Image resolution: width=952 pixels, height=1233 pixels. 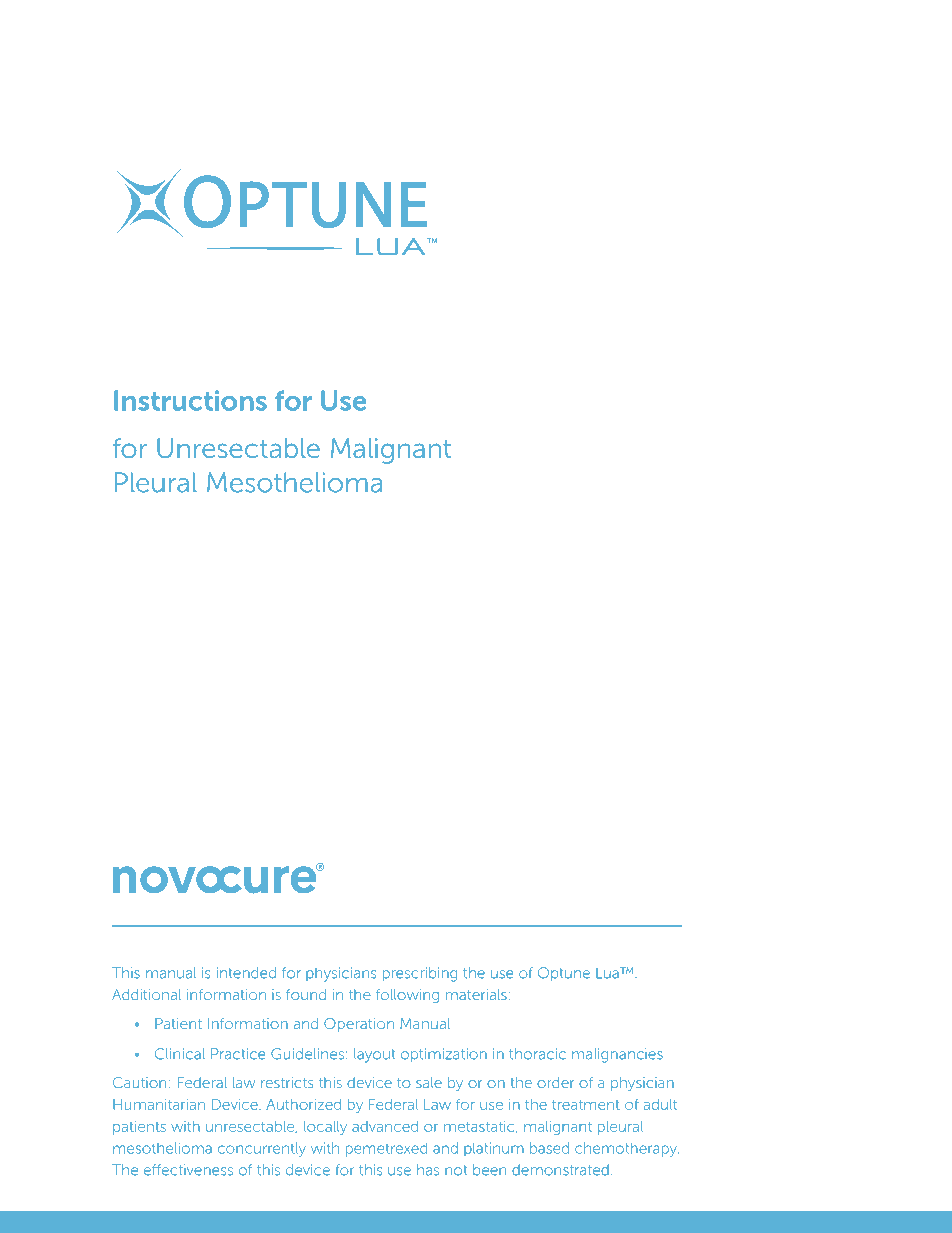 I want to click on materials, so click(x=476, y=994).
